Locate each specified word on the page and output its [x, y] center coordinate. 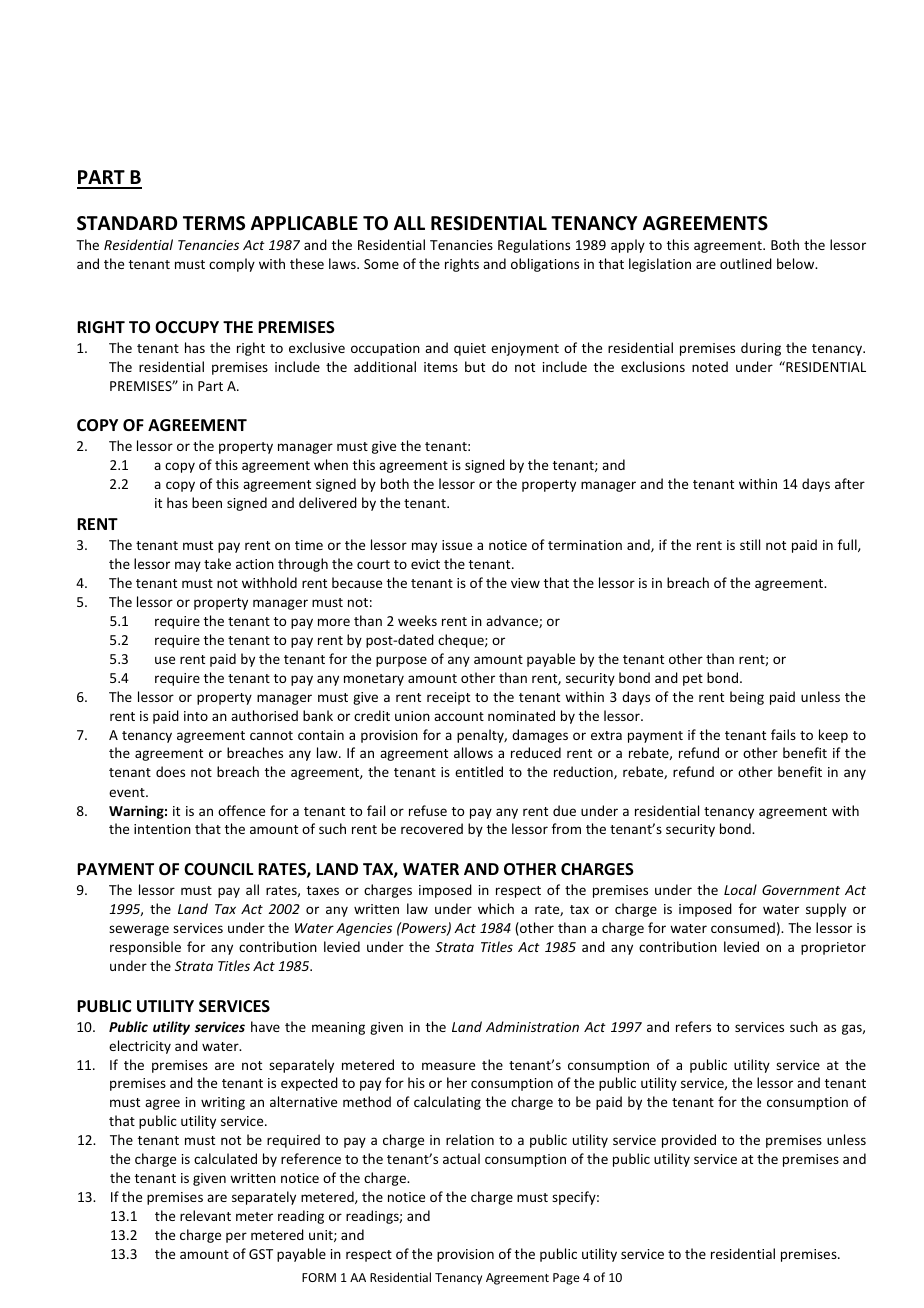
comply [232, 265]
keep [833, 736]
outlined [746, 263]
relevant [205, 1215]
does [170, 771]
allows [473, 752]
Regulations [534, 246]
